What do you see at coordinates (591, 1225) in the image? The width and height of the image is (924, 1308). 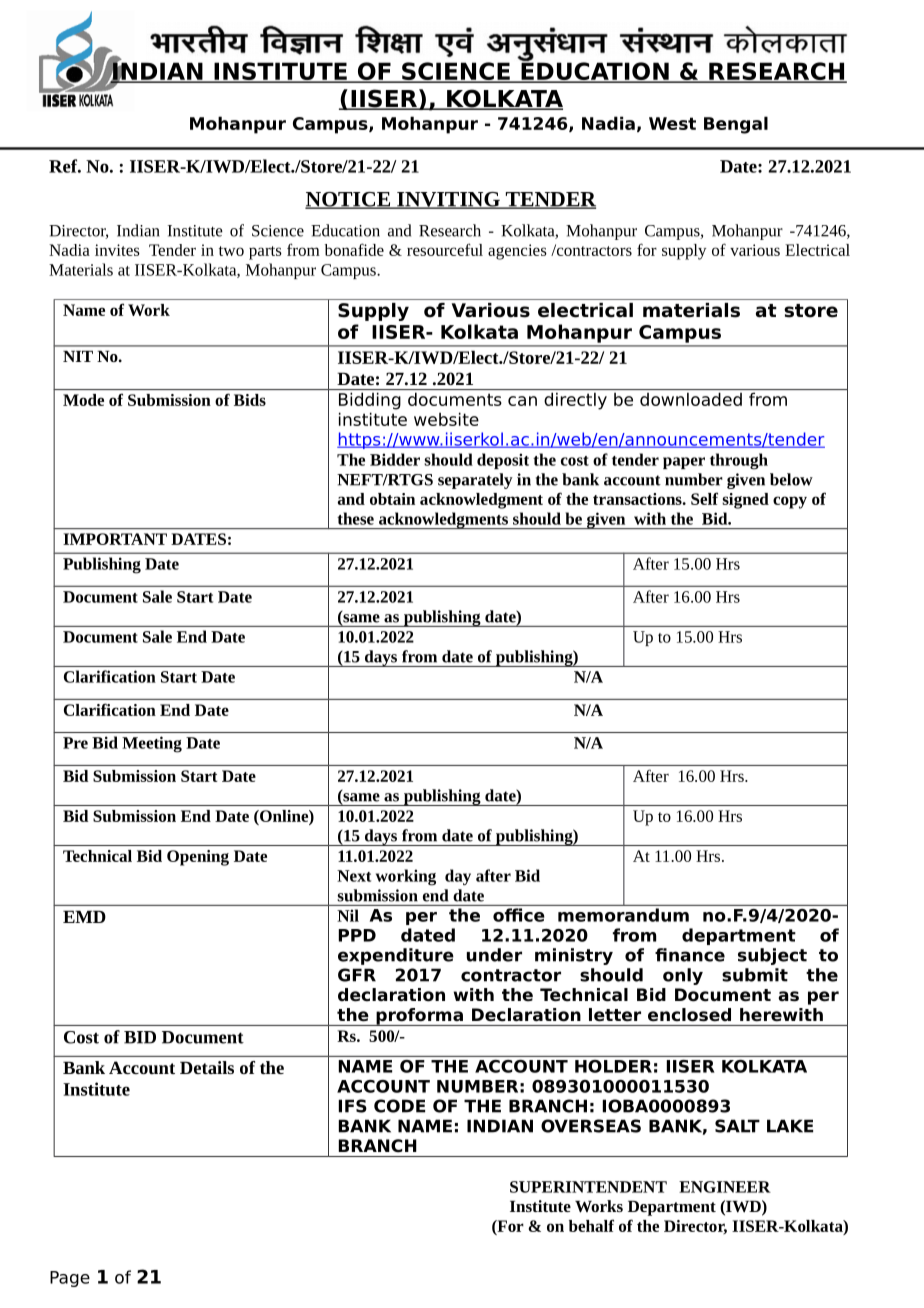 I see `behalf` at bounding box center [591, 1225].
